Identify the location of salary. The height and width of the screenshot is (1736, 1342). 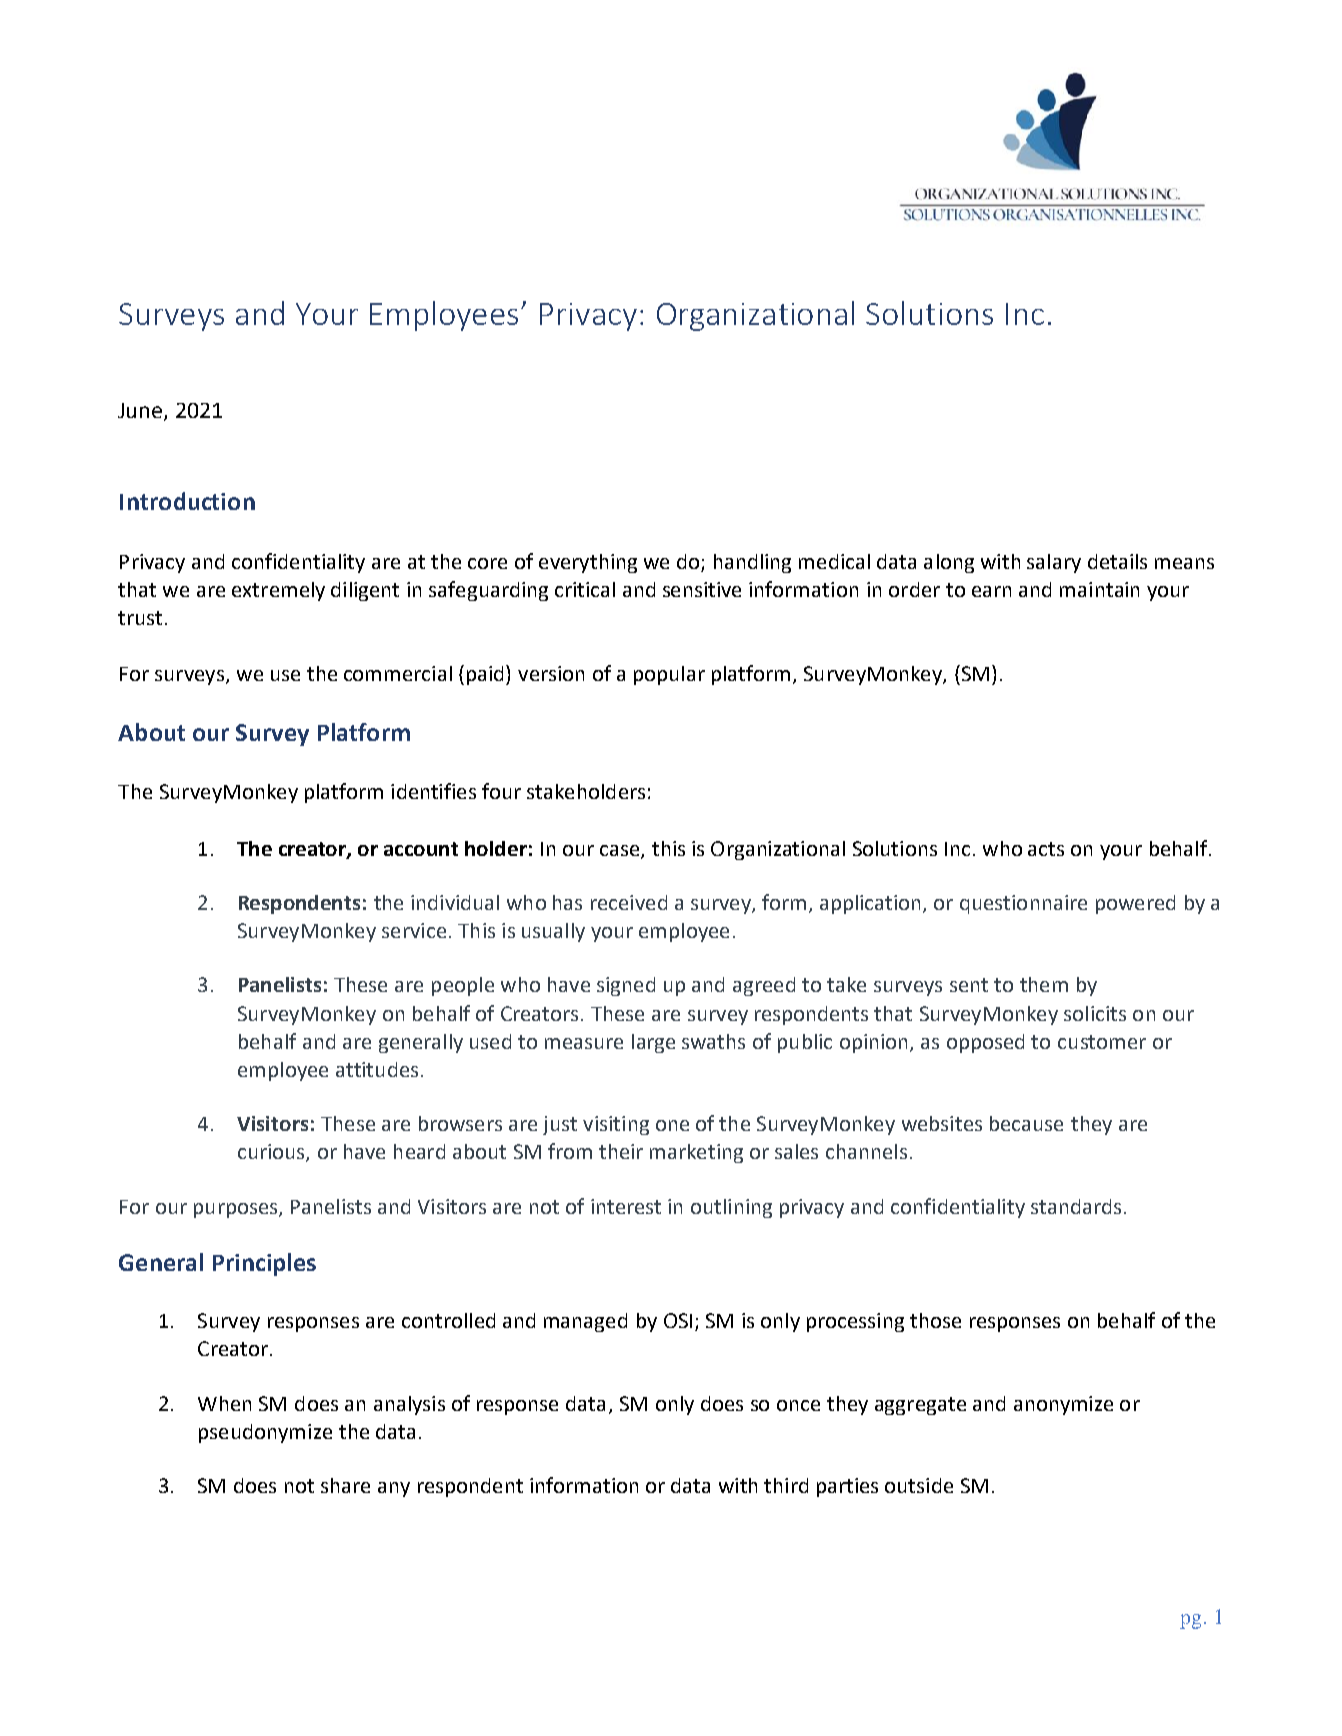
(1054, 563).
